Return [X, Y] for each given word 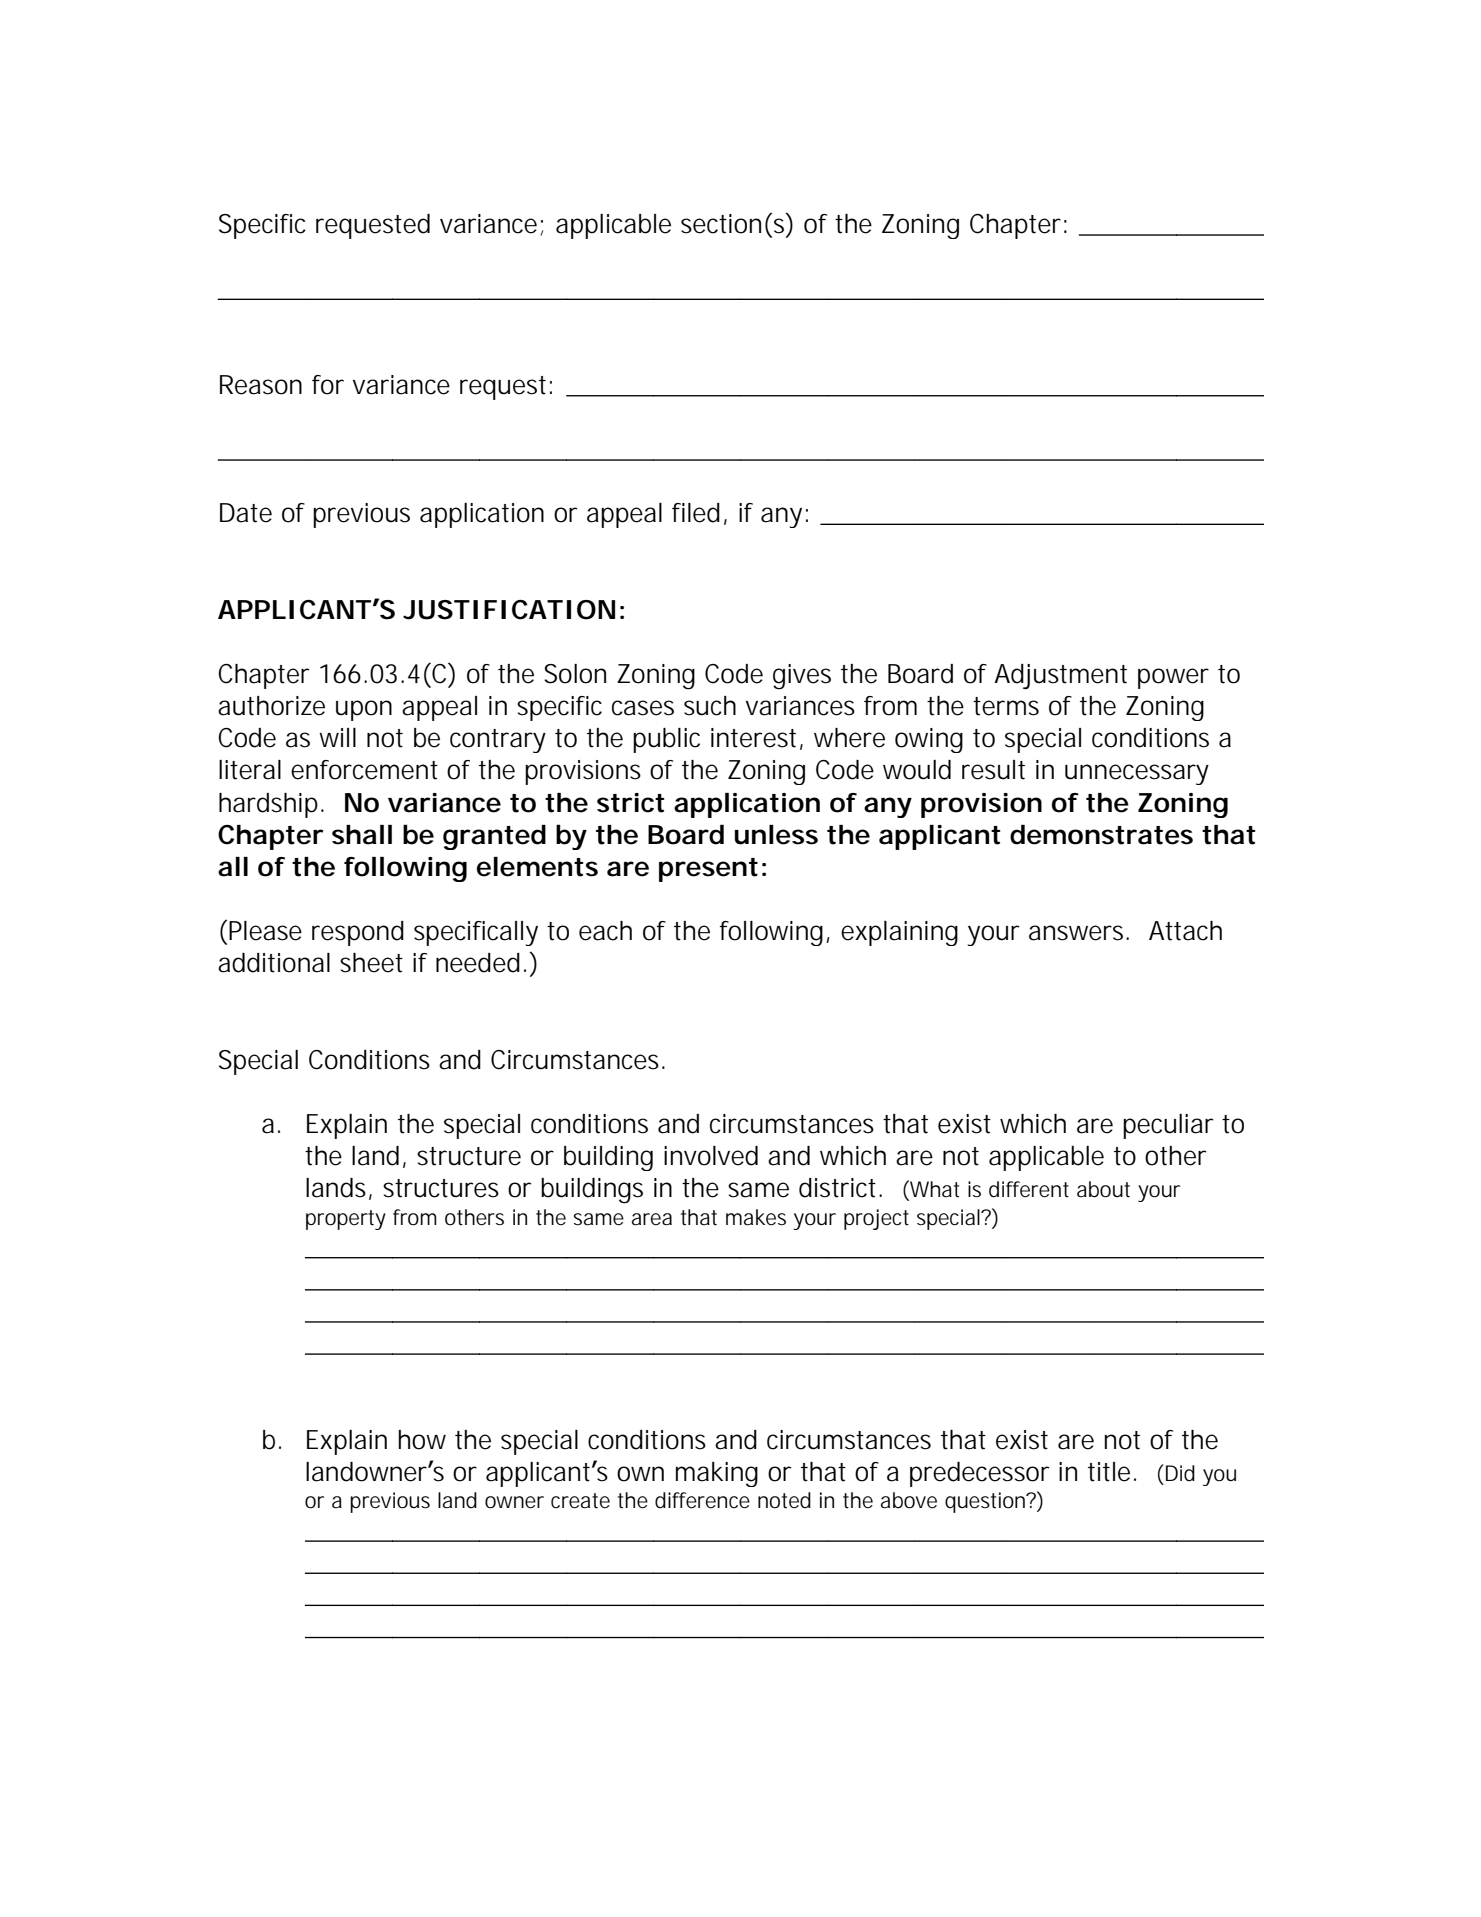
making [717, 1474]
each [605, 931]
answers [1078, 933]
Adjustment [1060, 676]
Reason [261, 385]
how [422, 1440]
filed [696, 513]
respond [358, 933]
